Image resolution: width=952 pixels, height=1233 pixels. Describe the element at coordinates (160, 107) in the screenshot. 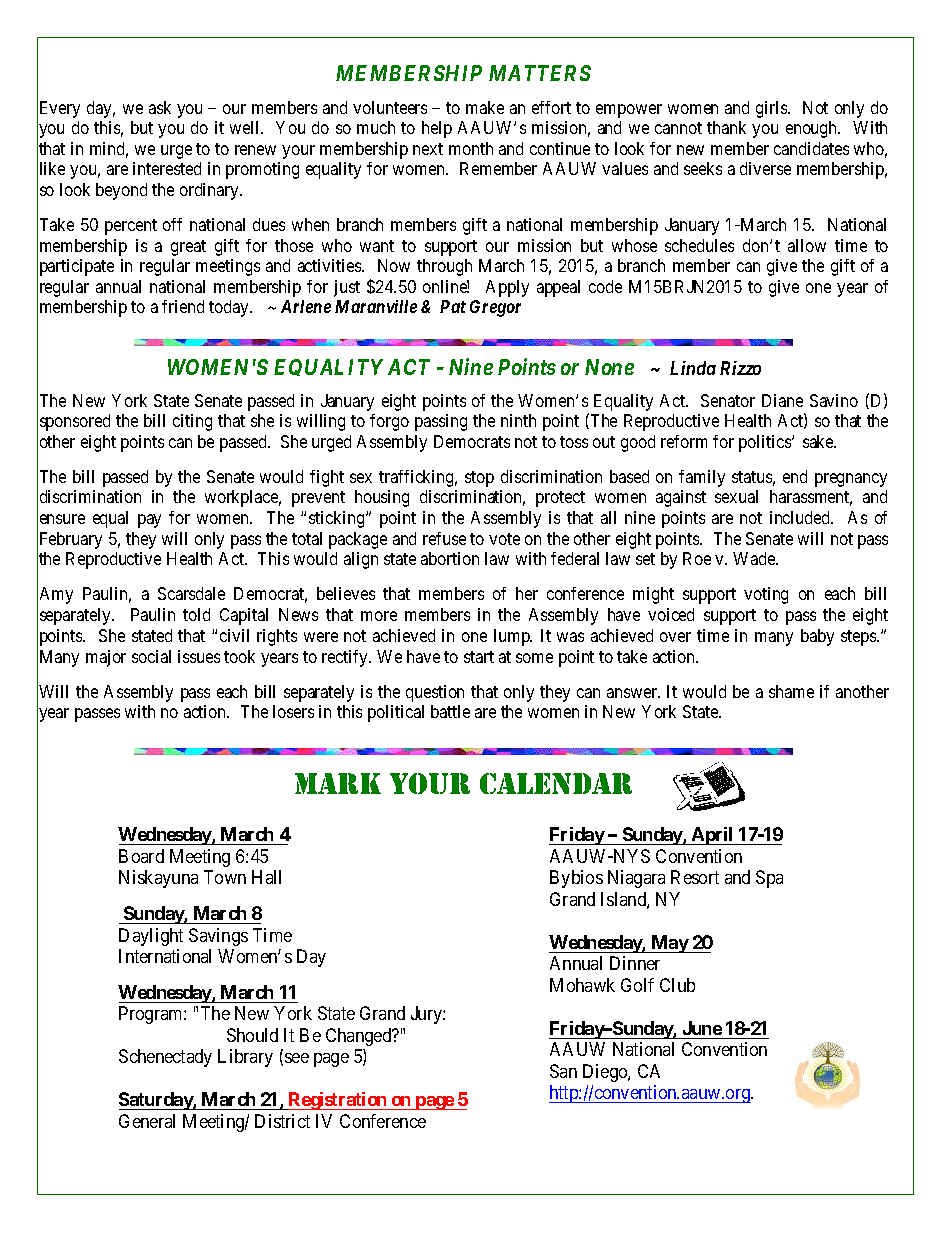

I see `ask` at that location.
